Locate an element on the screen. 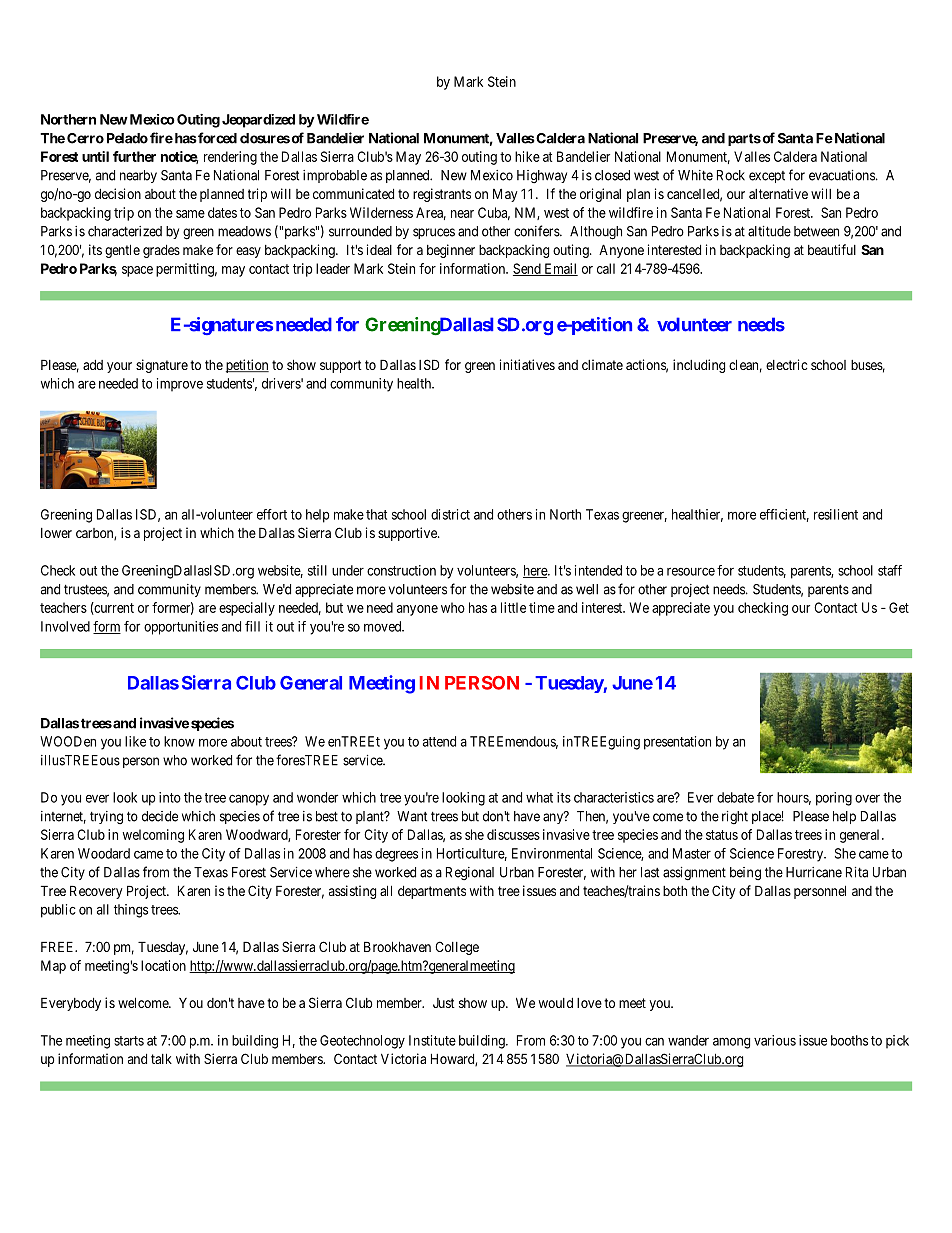  improve is located at coordinates (180, 385).
